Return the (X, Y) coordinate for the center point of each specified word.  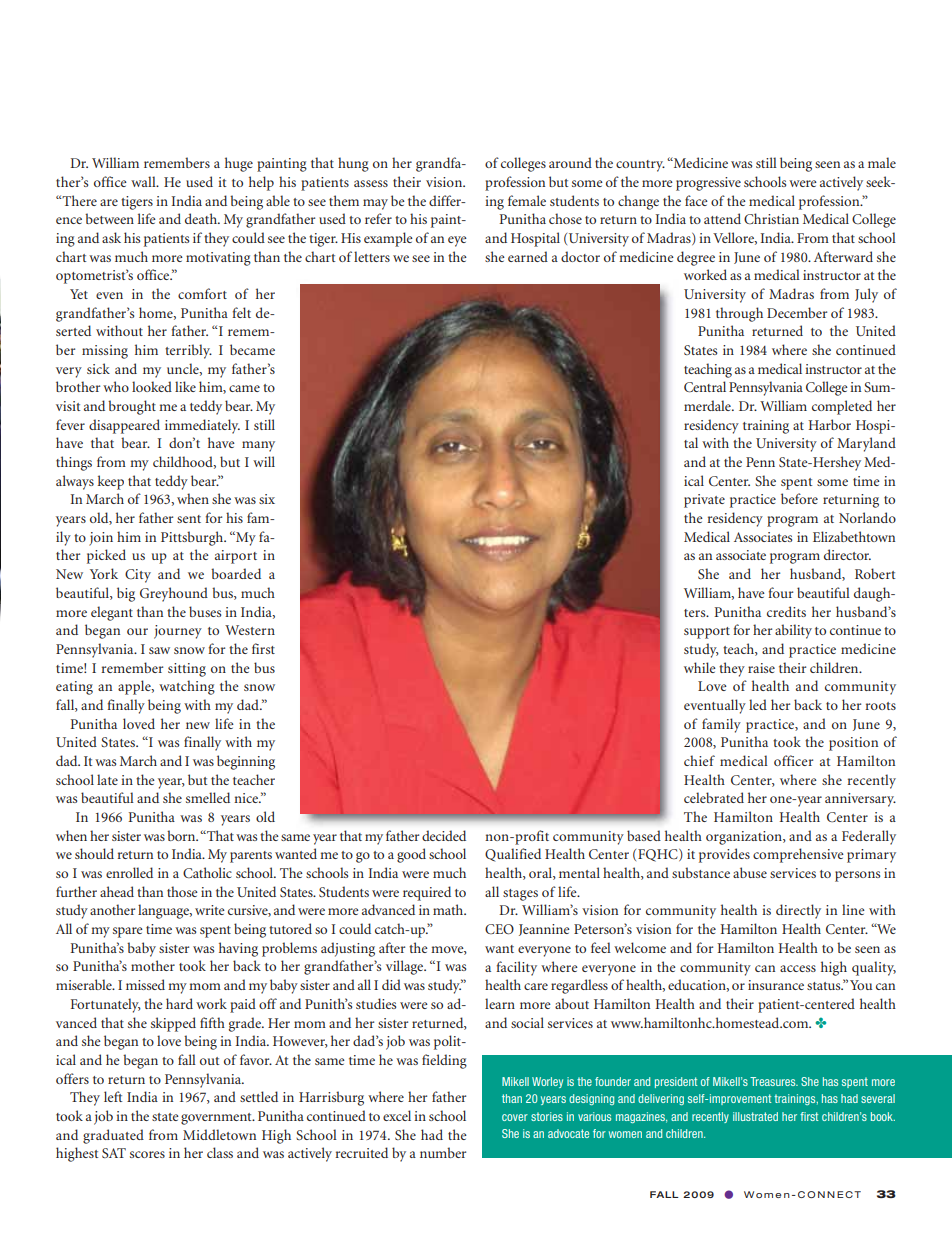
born (182, 835)
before (799, 498)
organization (745, 838)
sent (189, 519)
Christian (771, 218)
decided (444, 835)
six (267, 499)
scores (147, 1154)
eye (457, 241)
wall (144, 181)
